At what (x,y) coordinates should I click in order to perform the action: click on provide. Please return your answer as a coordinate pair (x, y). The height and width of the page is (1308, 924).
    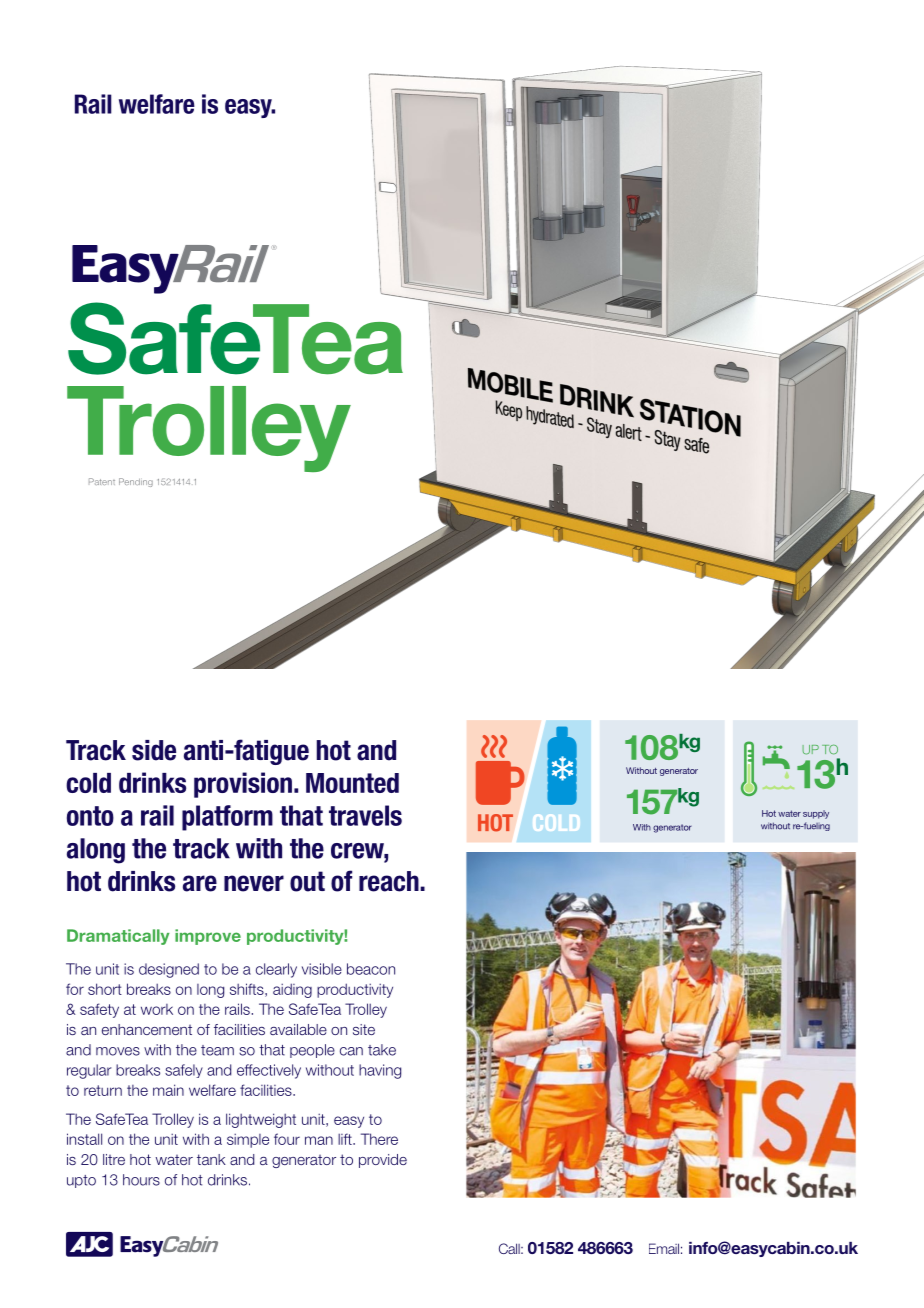
    Looking at the image, I should click on (383, 1161).
